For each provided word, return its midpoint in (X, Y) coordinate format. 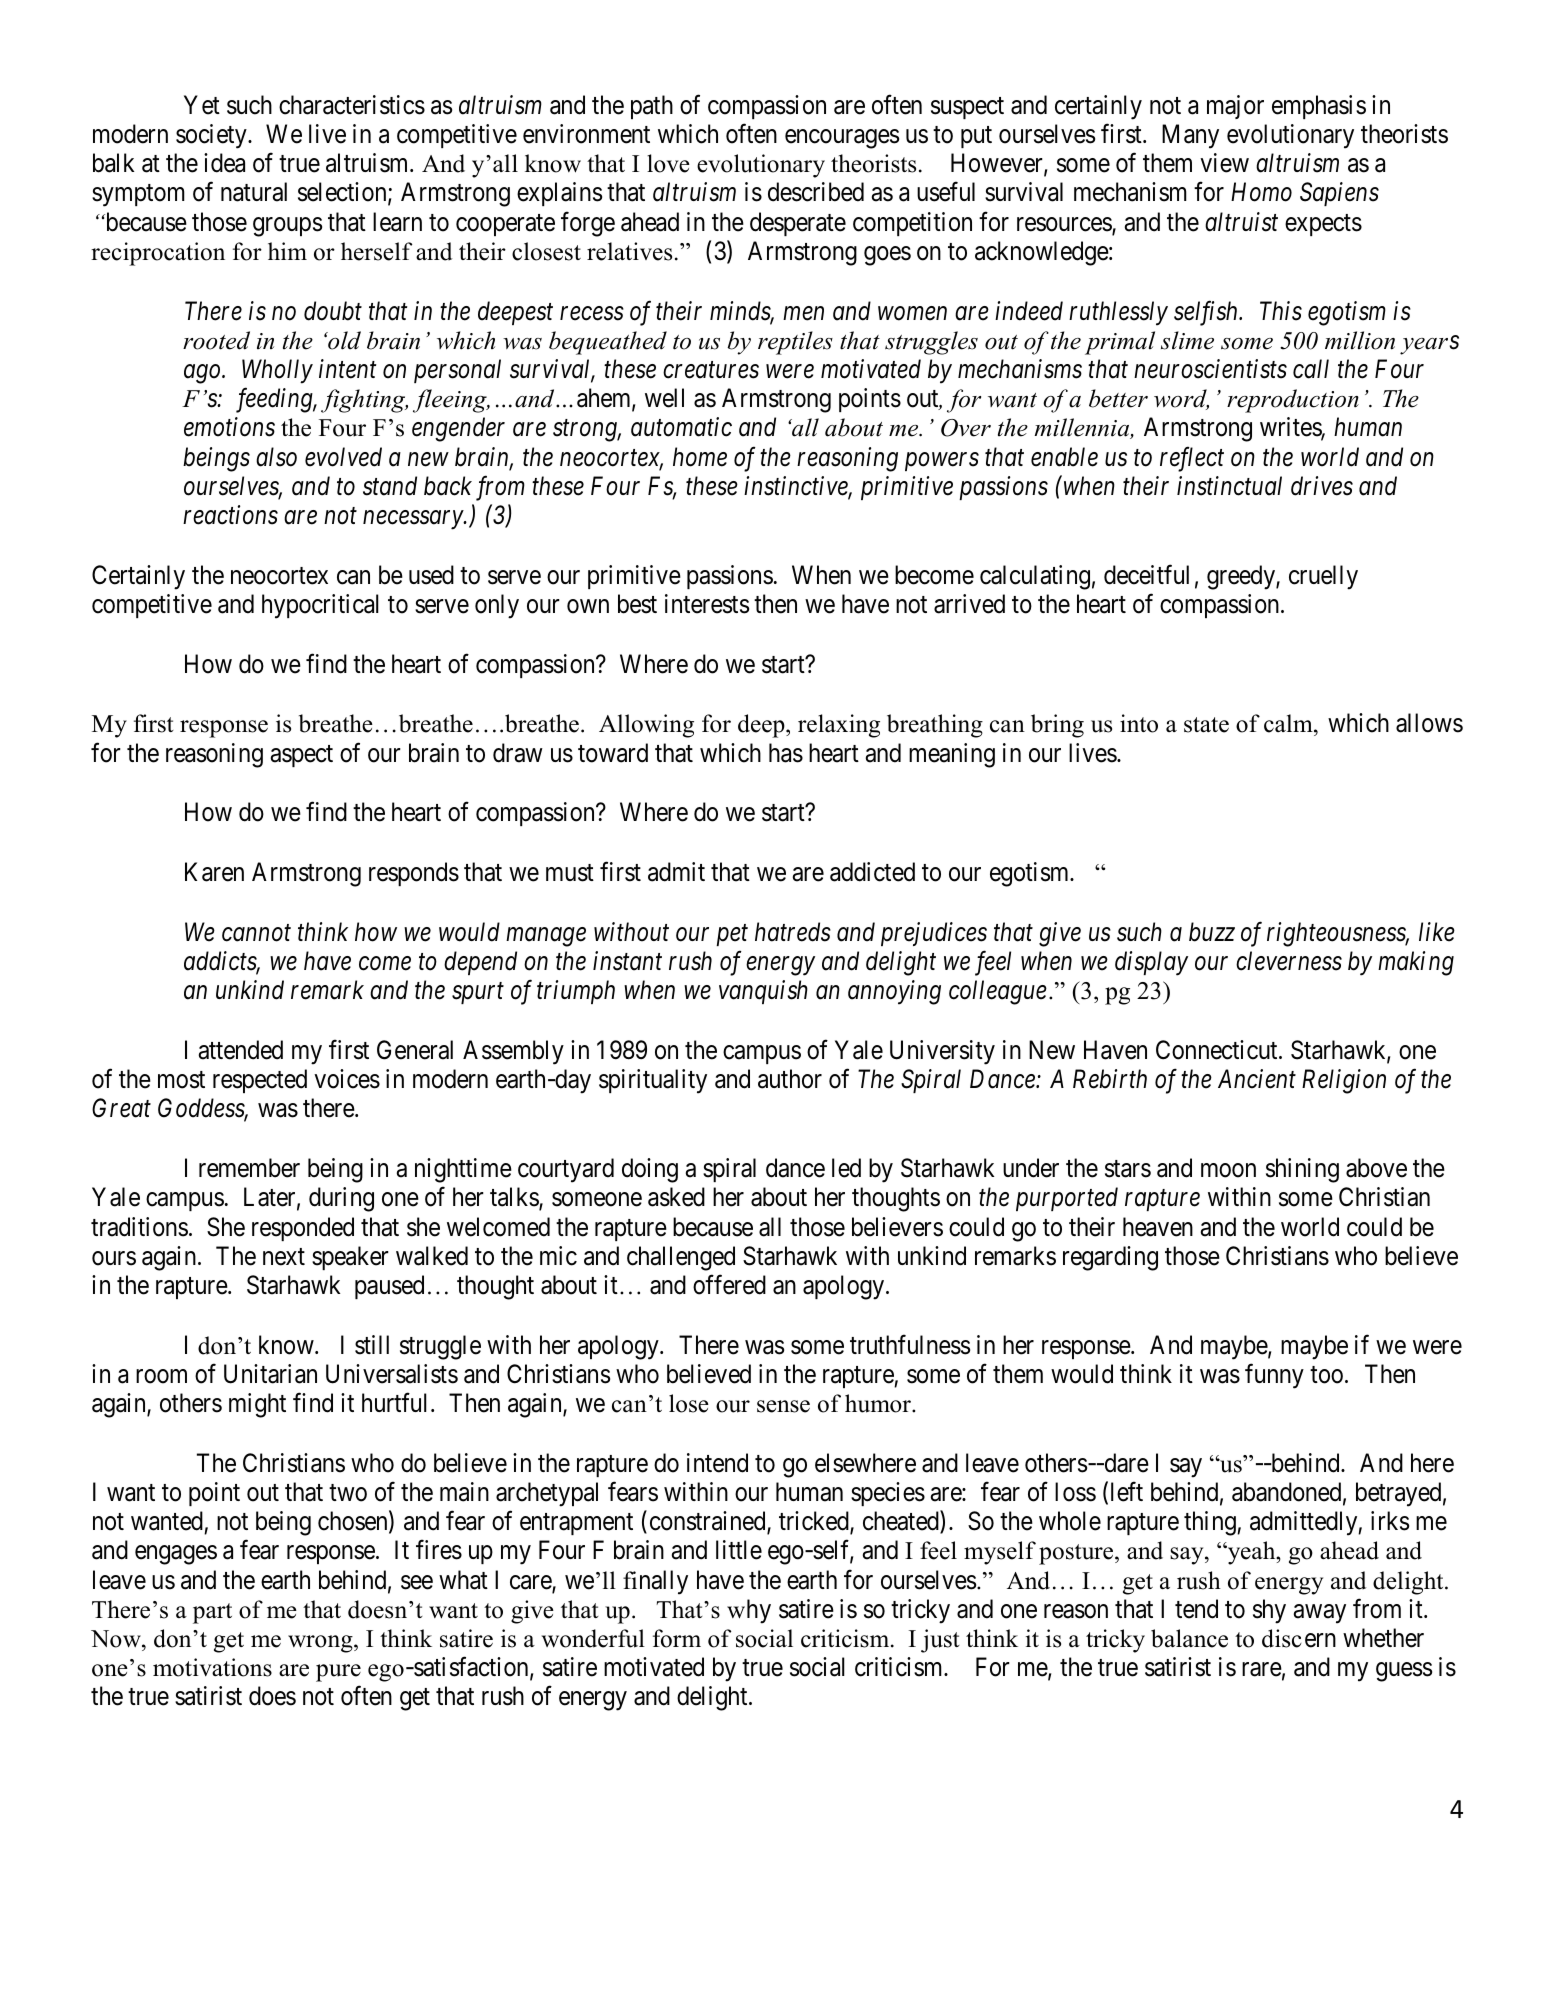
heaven (1158, 1227)
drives (1322, 486)
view (1224, 163)
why (749, 1611)
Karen (214, 872)
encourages (842, 139)
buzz (1212, 932)
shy (1269, 1611)
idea (224, 163)
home (700, 457)
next (284, 1257)
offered (729, 1285)
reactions (230, 515)
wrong (321, 1644)
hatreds (793, 932)
